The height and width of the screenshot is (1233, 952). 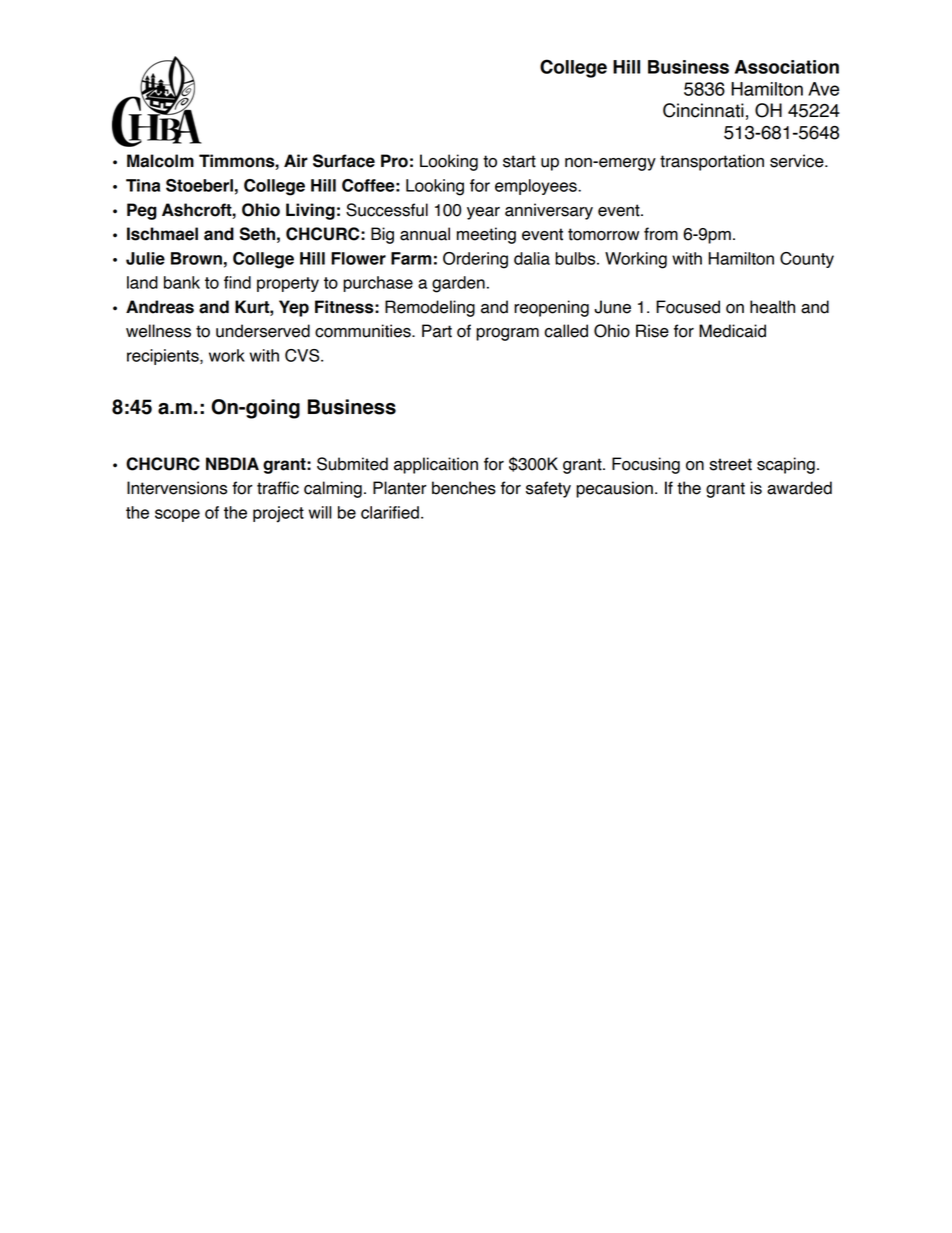 What do you see at coordinates (703, 110) in the screenshot?
I see `Cincinnati` at bounding box center [703, 110].
